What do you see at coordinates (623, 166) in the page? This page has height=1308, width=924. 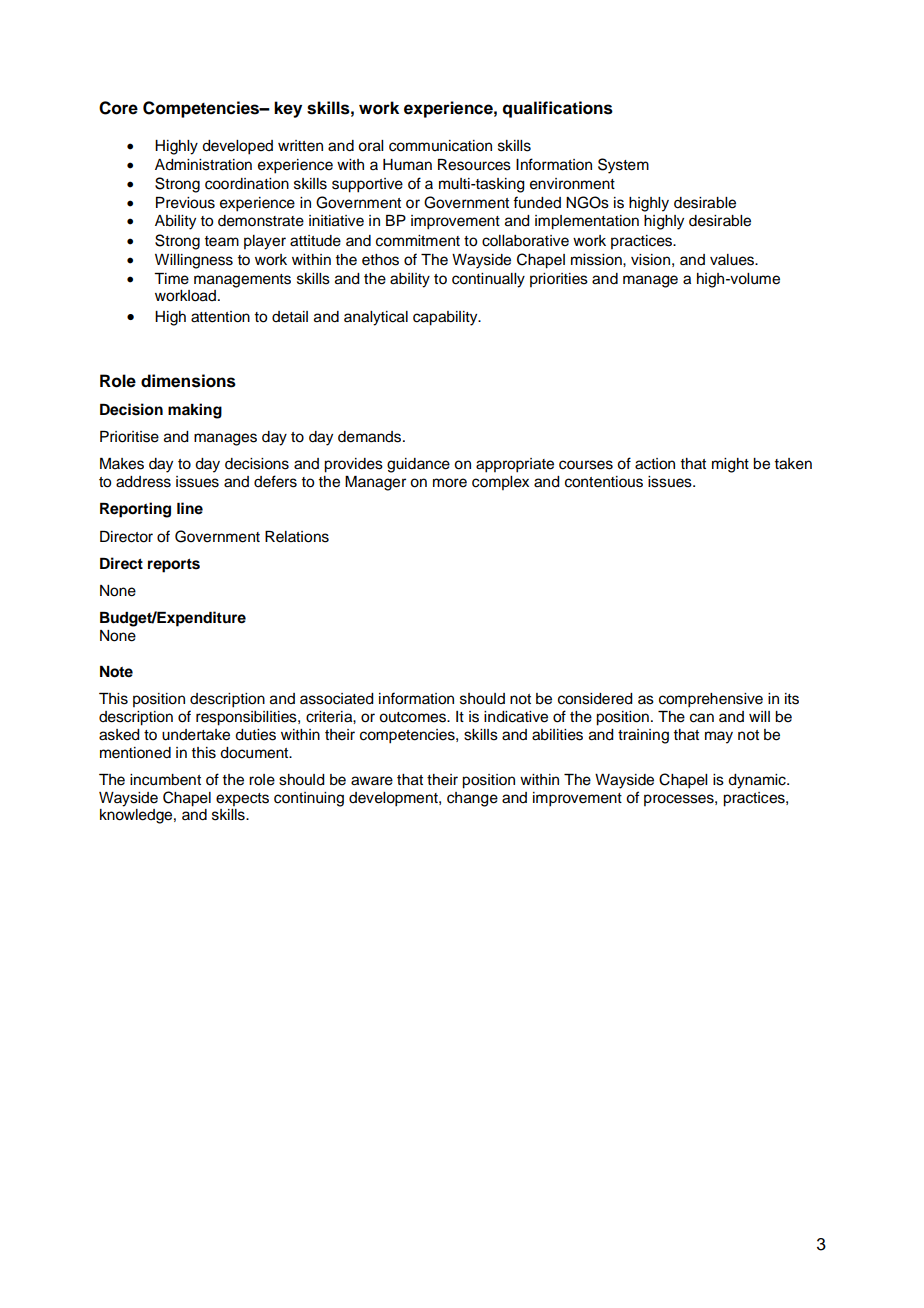 I see `System` at bounding box center [623, 166].
